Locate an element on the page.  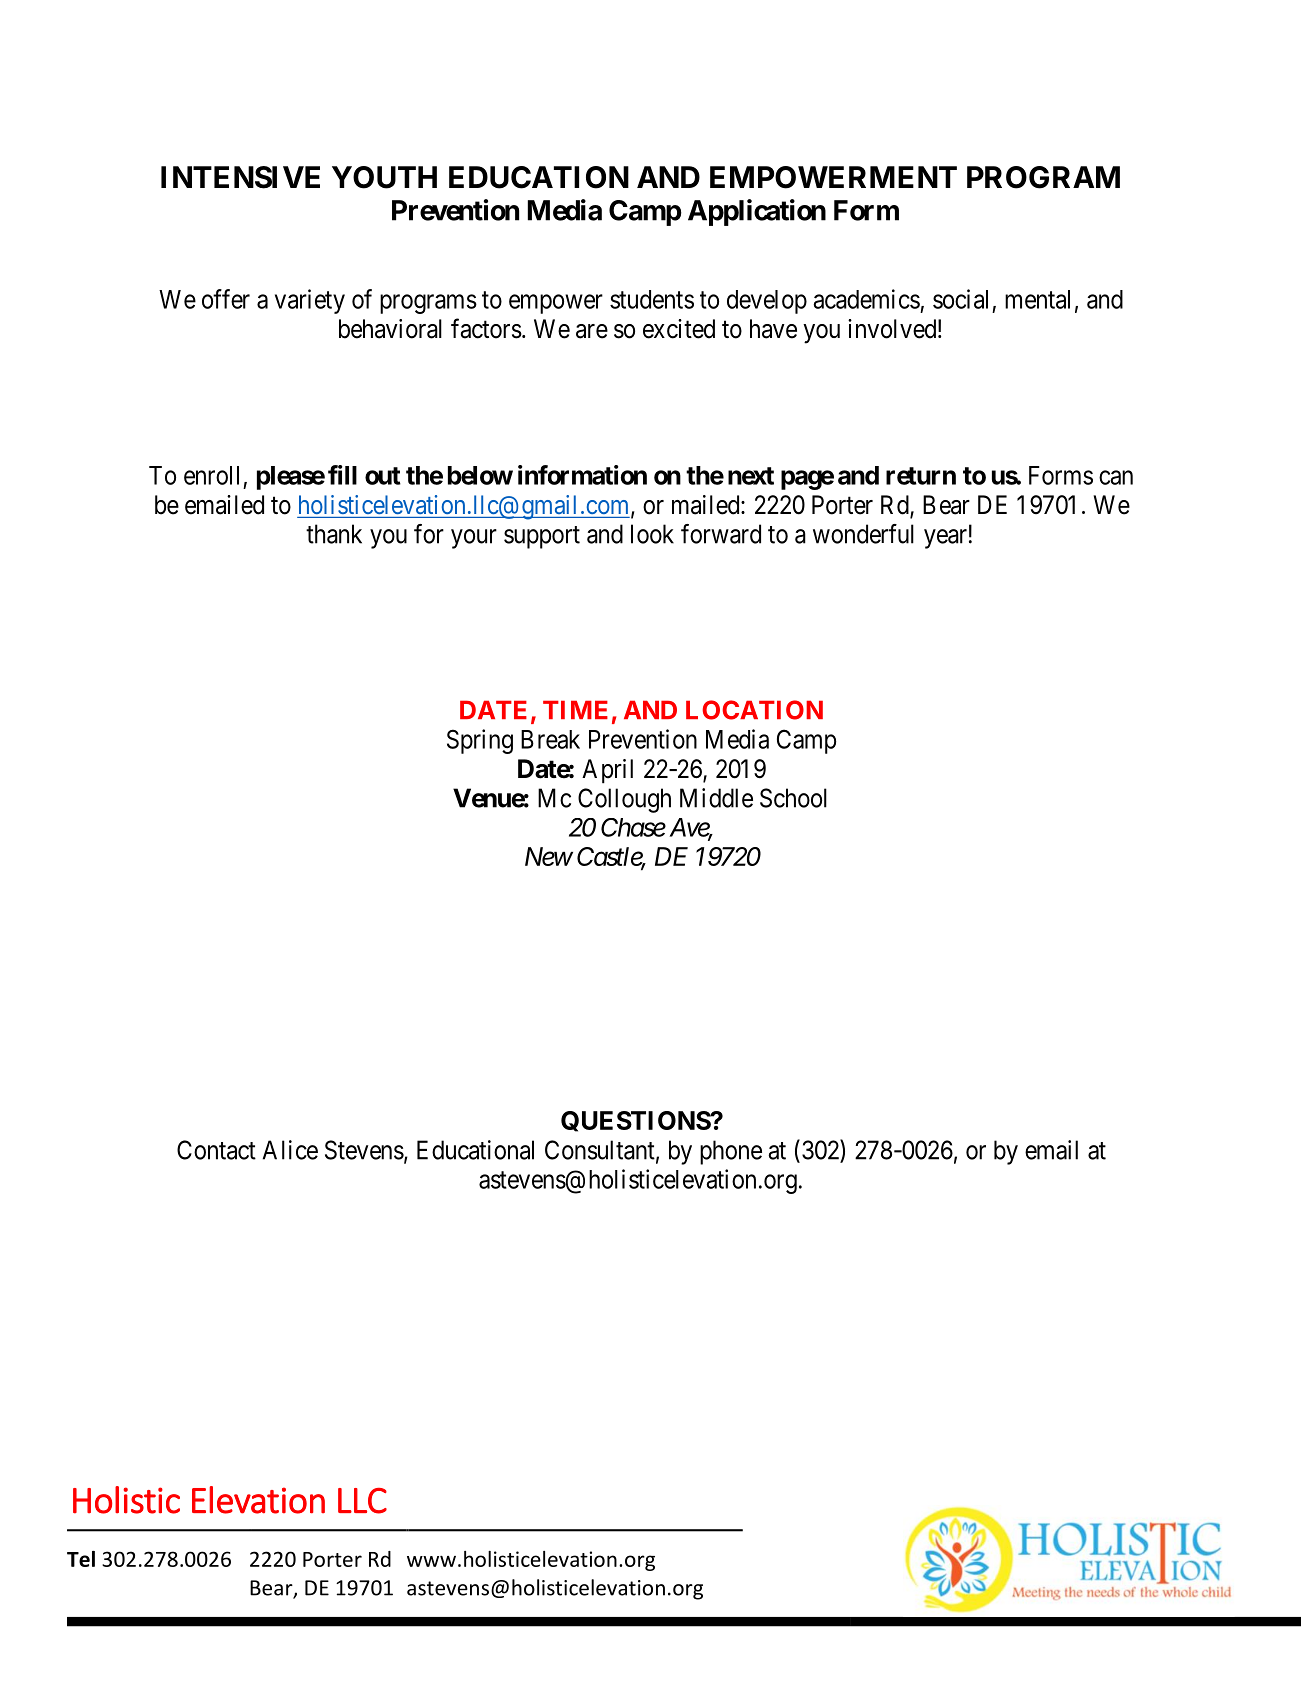
phone is located at coordinates (731, 1152).
